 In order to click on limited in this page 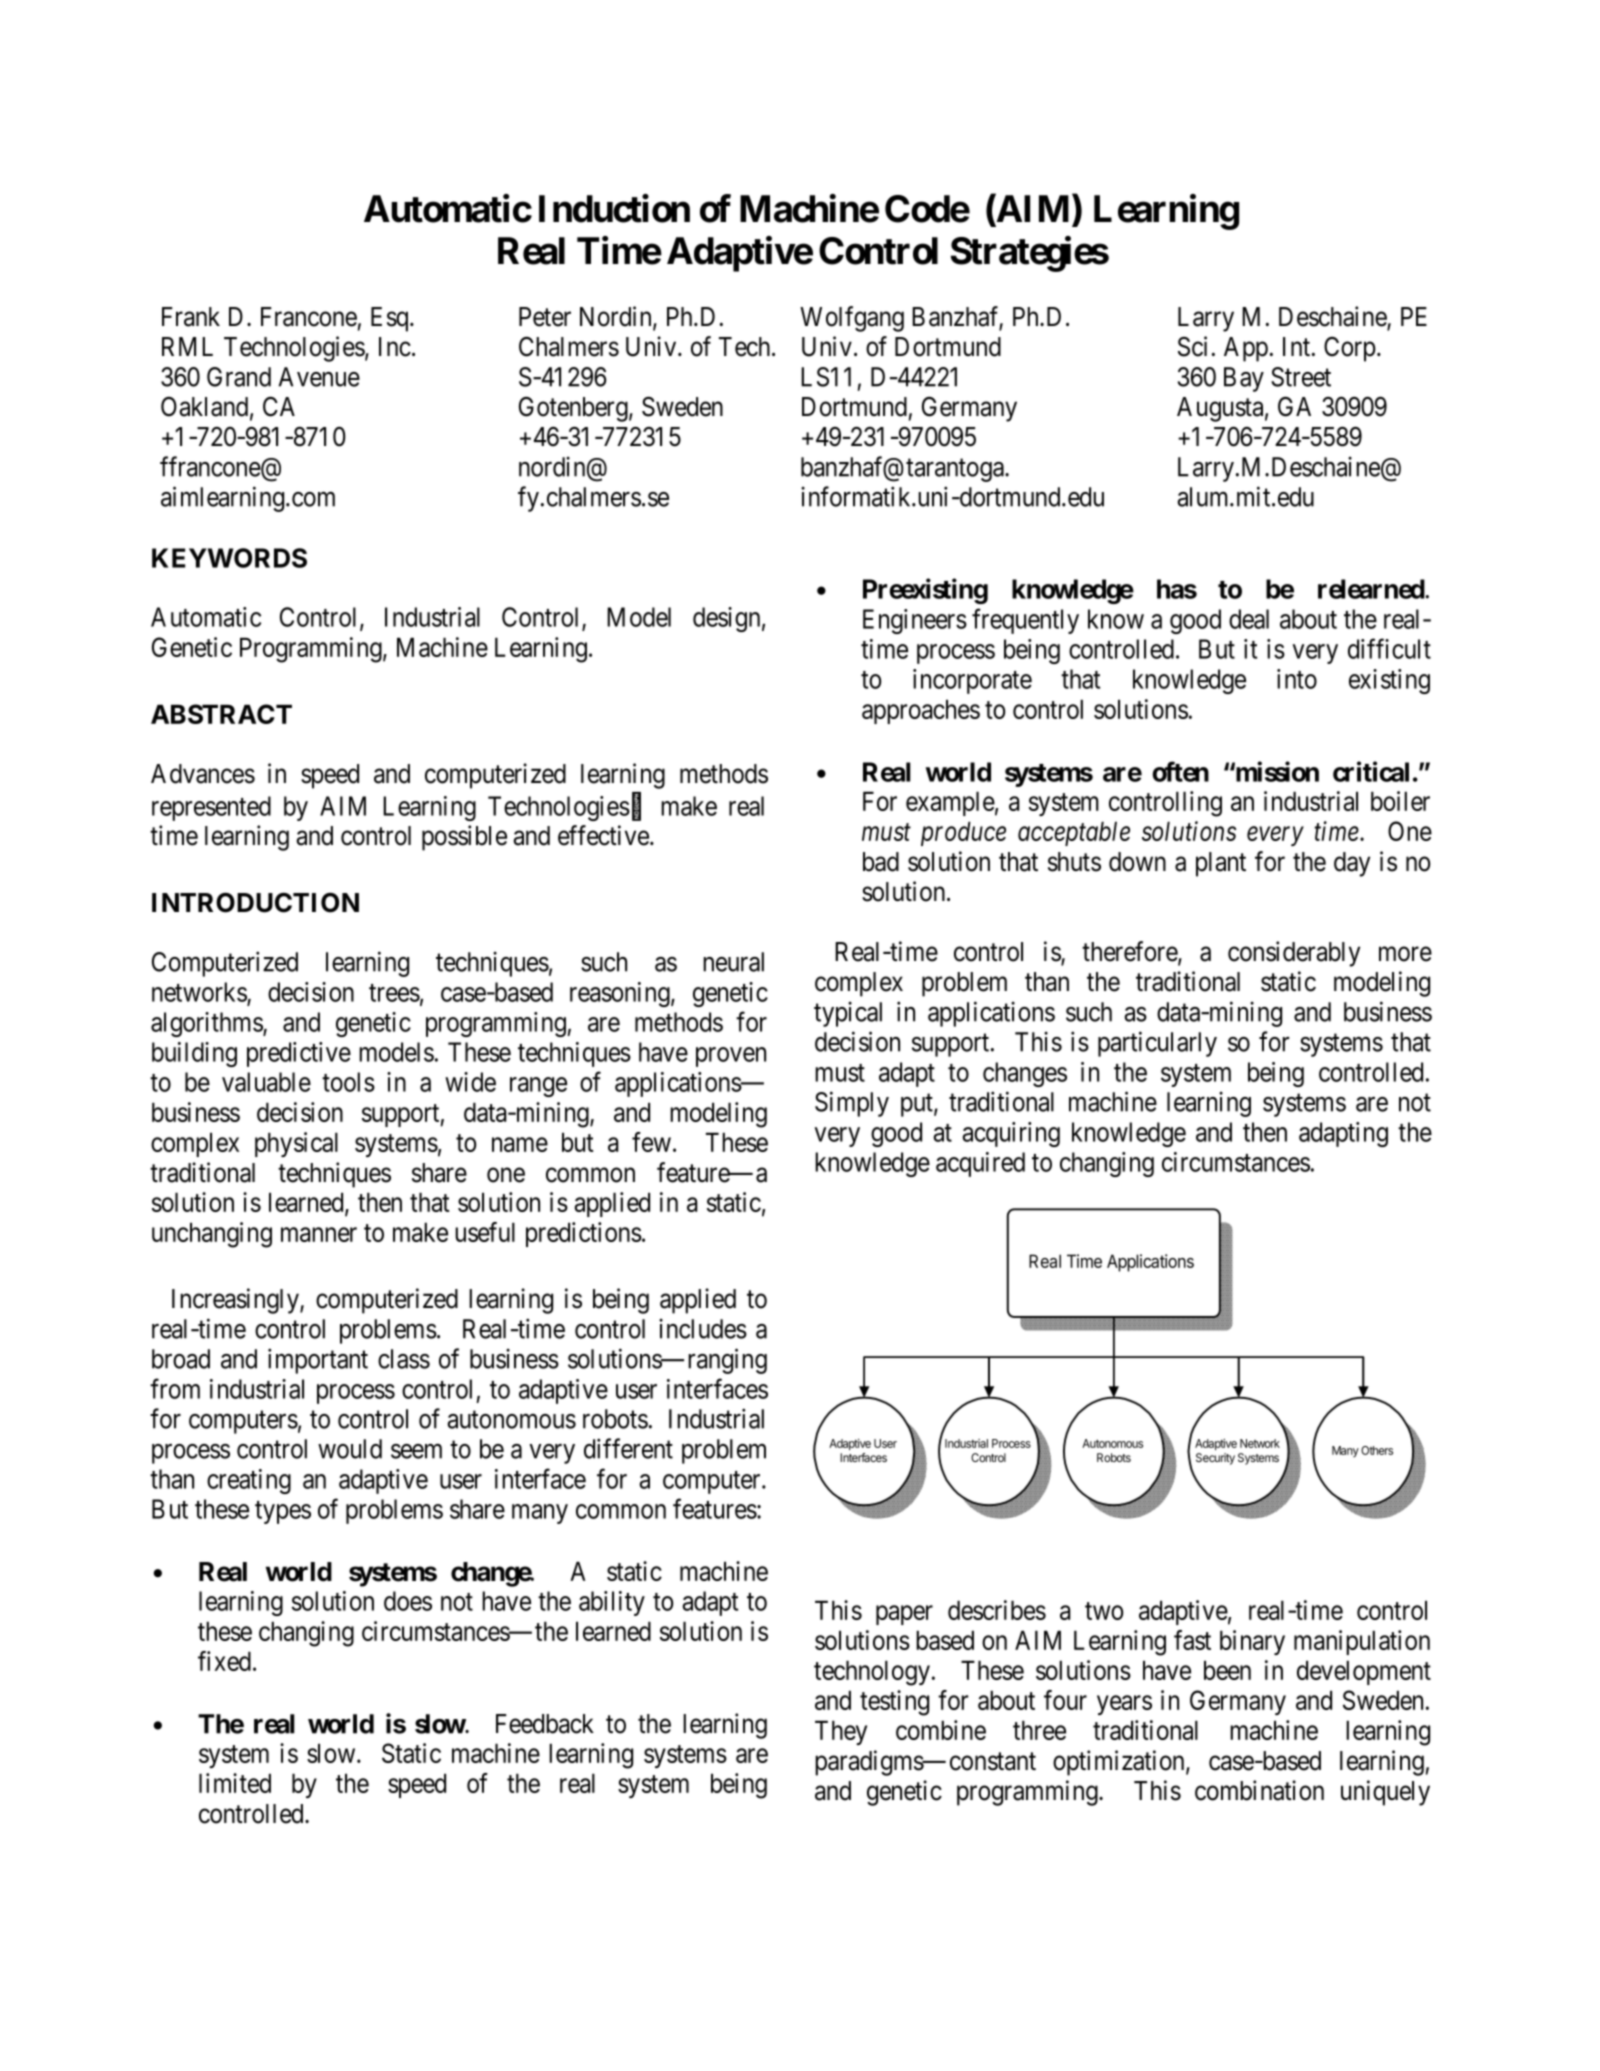, I will do `click(235, 1783)`.
